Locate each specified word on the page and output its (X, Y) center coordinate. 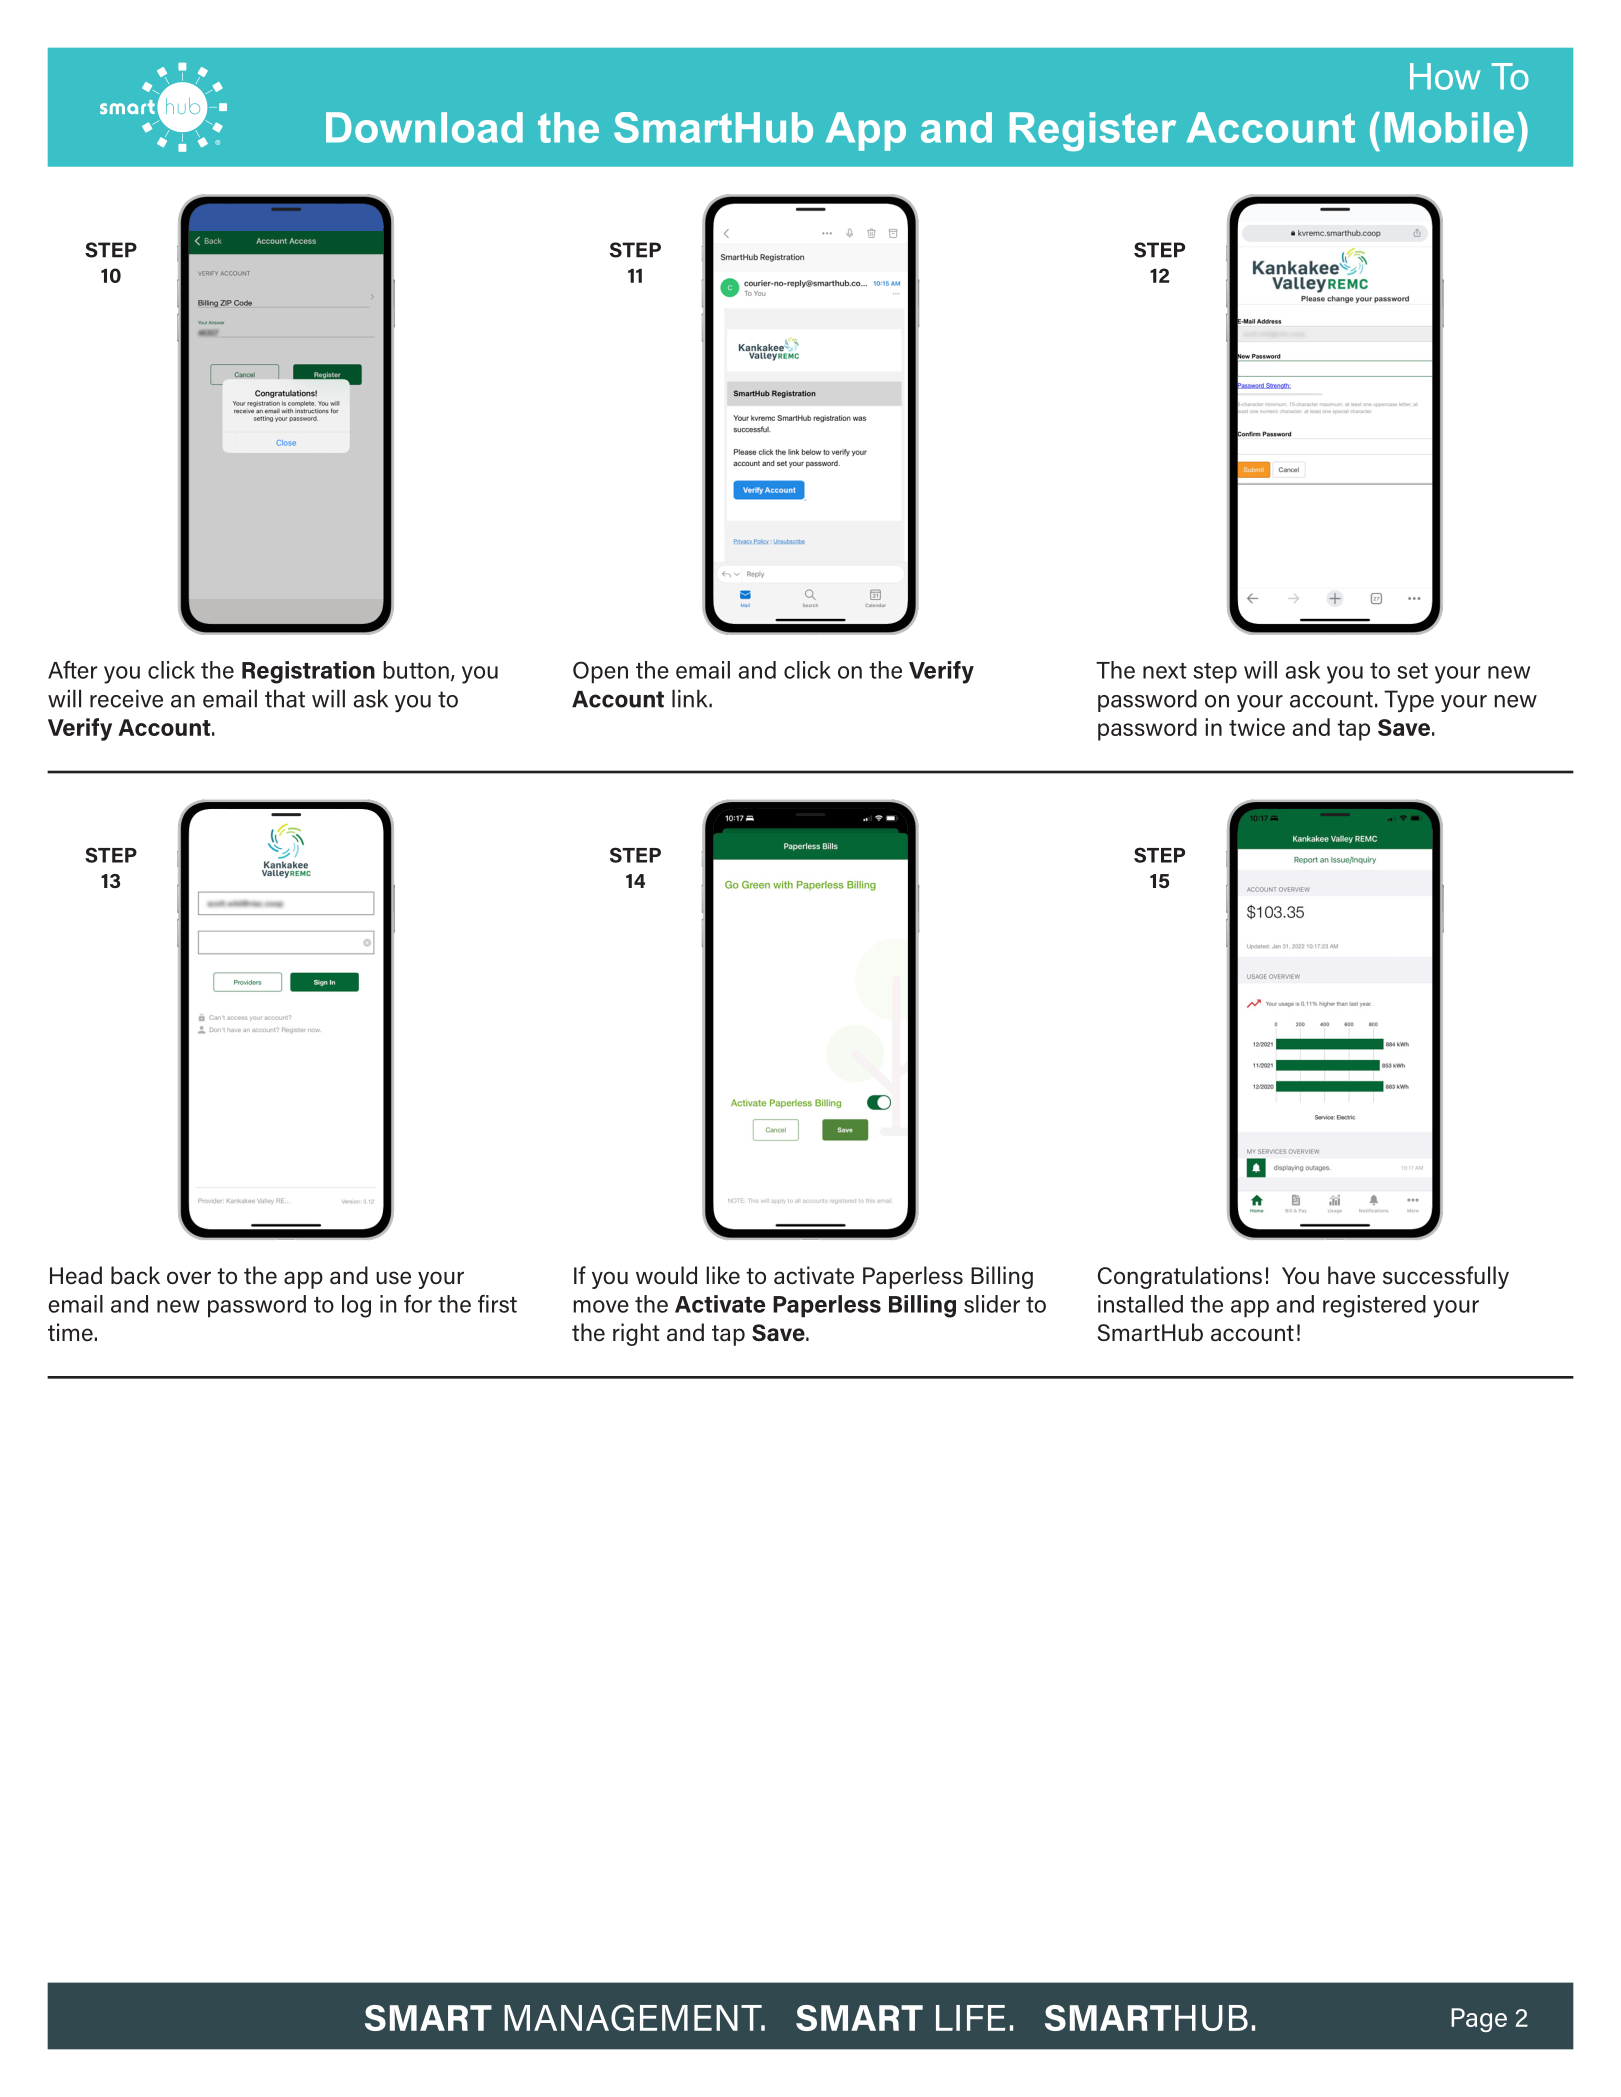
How (1445, 76)
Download (424, 127)
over (189, 1278)
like (723, 1275)
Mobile (1449, 127)
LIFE (970, 2018)
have (1351, 1275)
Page (1479, 2020)
